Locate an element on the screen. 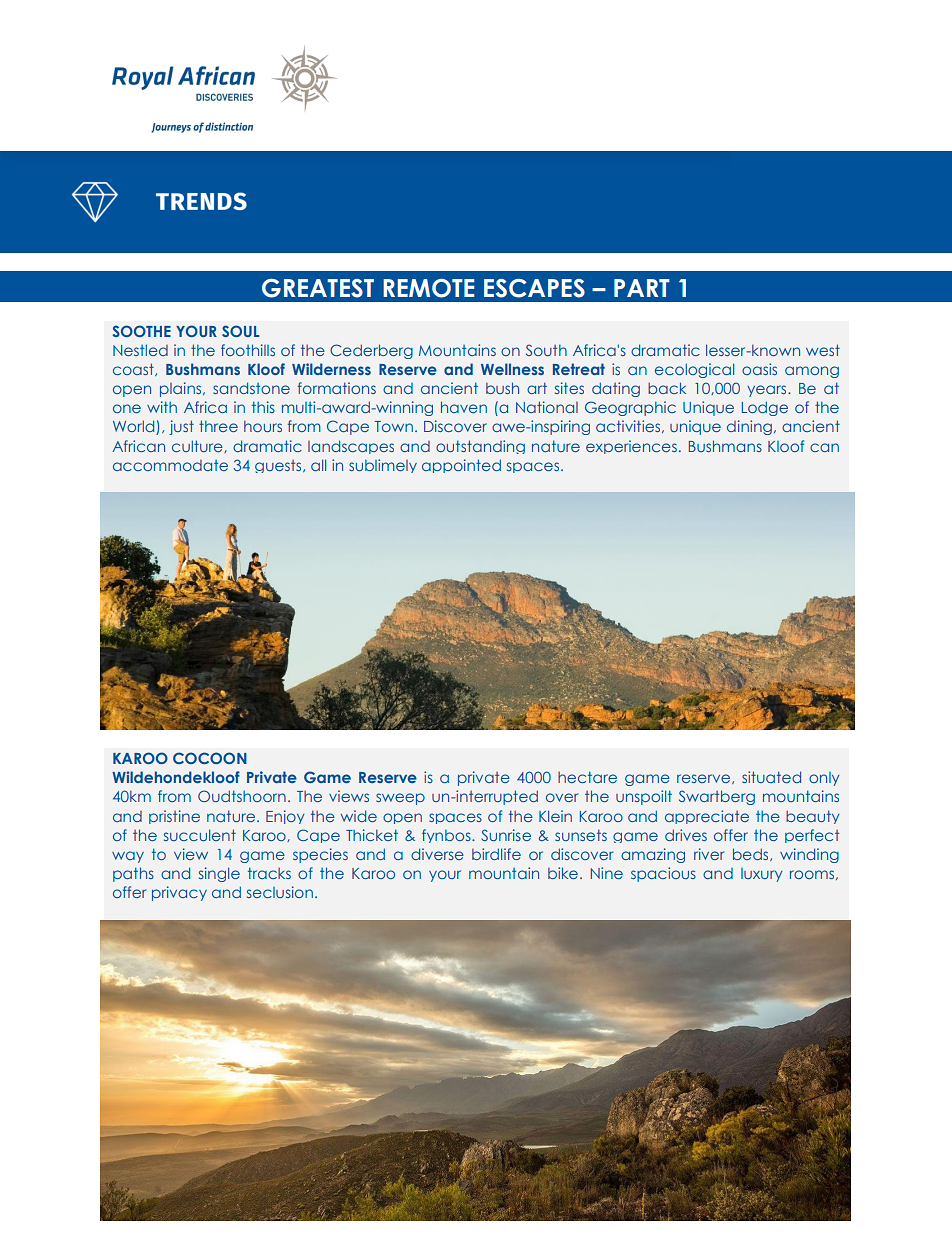 The height and width of the screenshot is (1233, 952). SOUL is located at coordinates (241, 331).
